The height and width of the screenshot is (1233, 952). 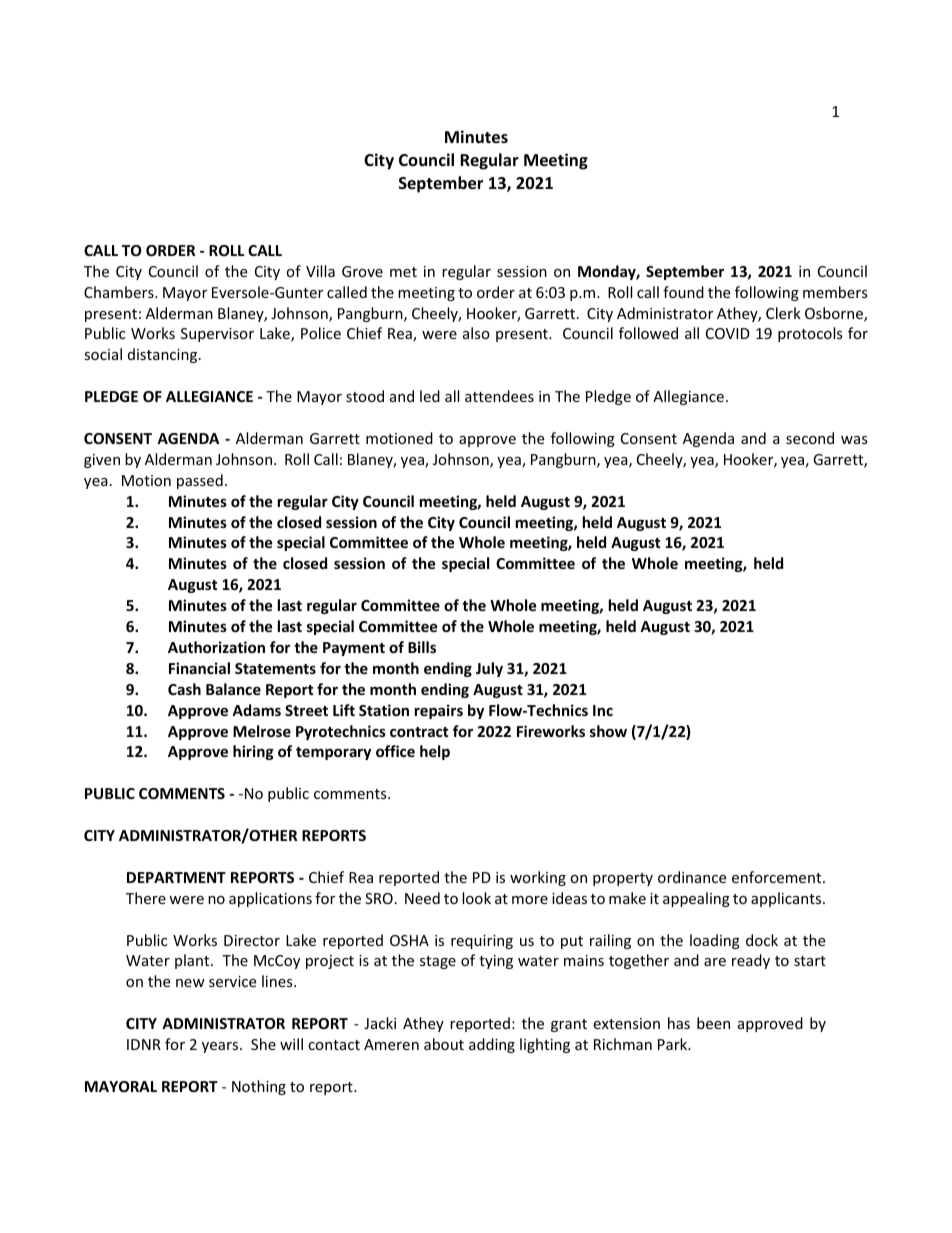 I want to click on hiring, so click(x=253, y=752).
